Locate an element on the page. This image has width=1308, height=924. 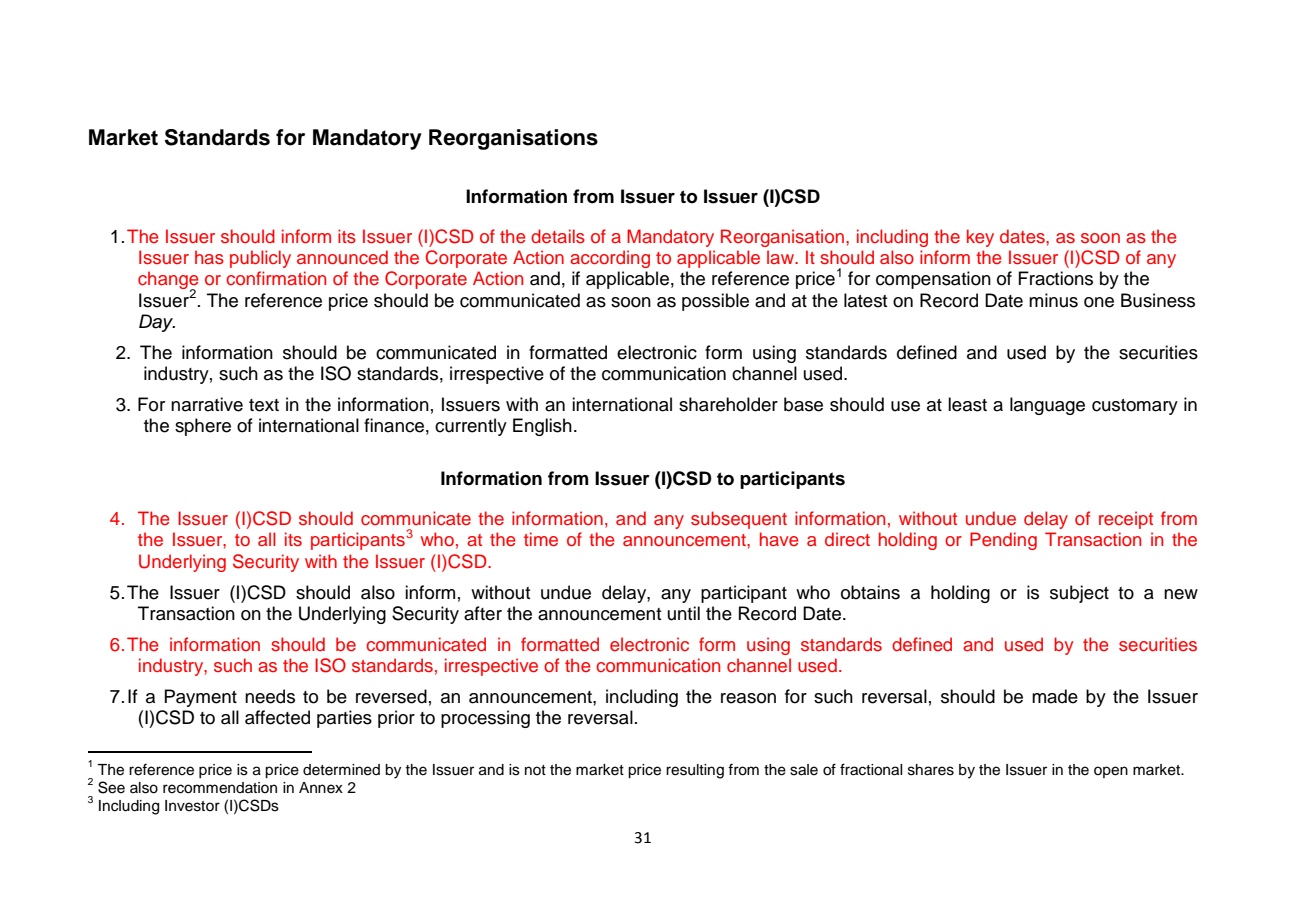
according is located at coordinates (610, 259).
